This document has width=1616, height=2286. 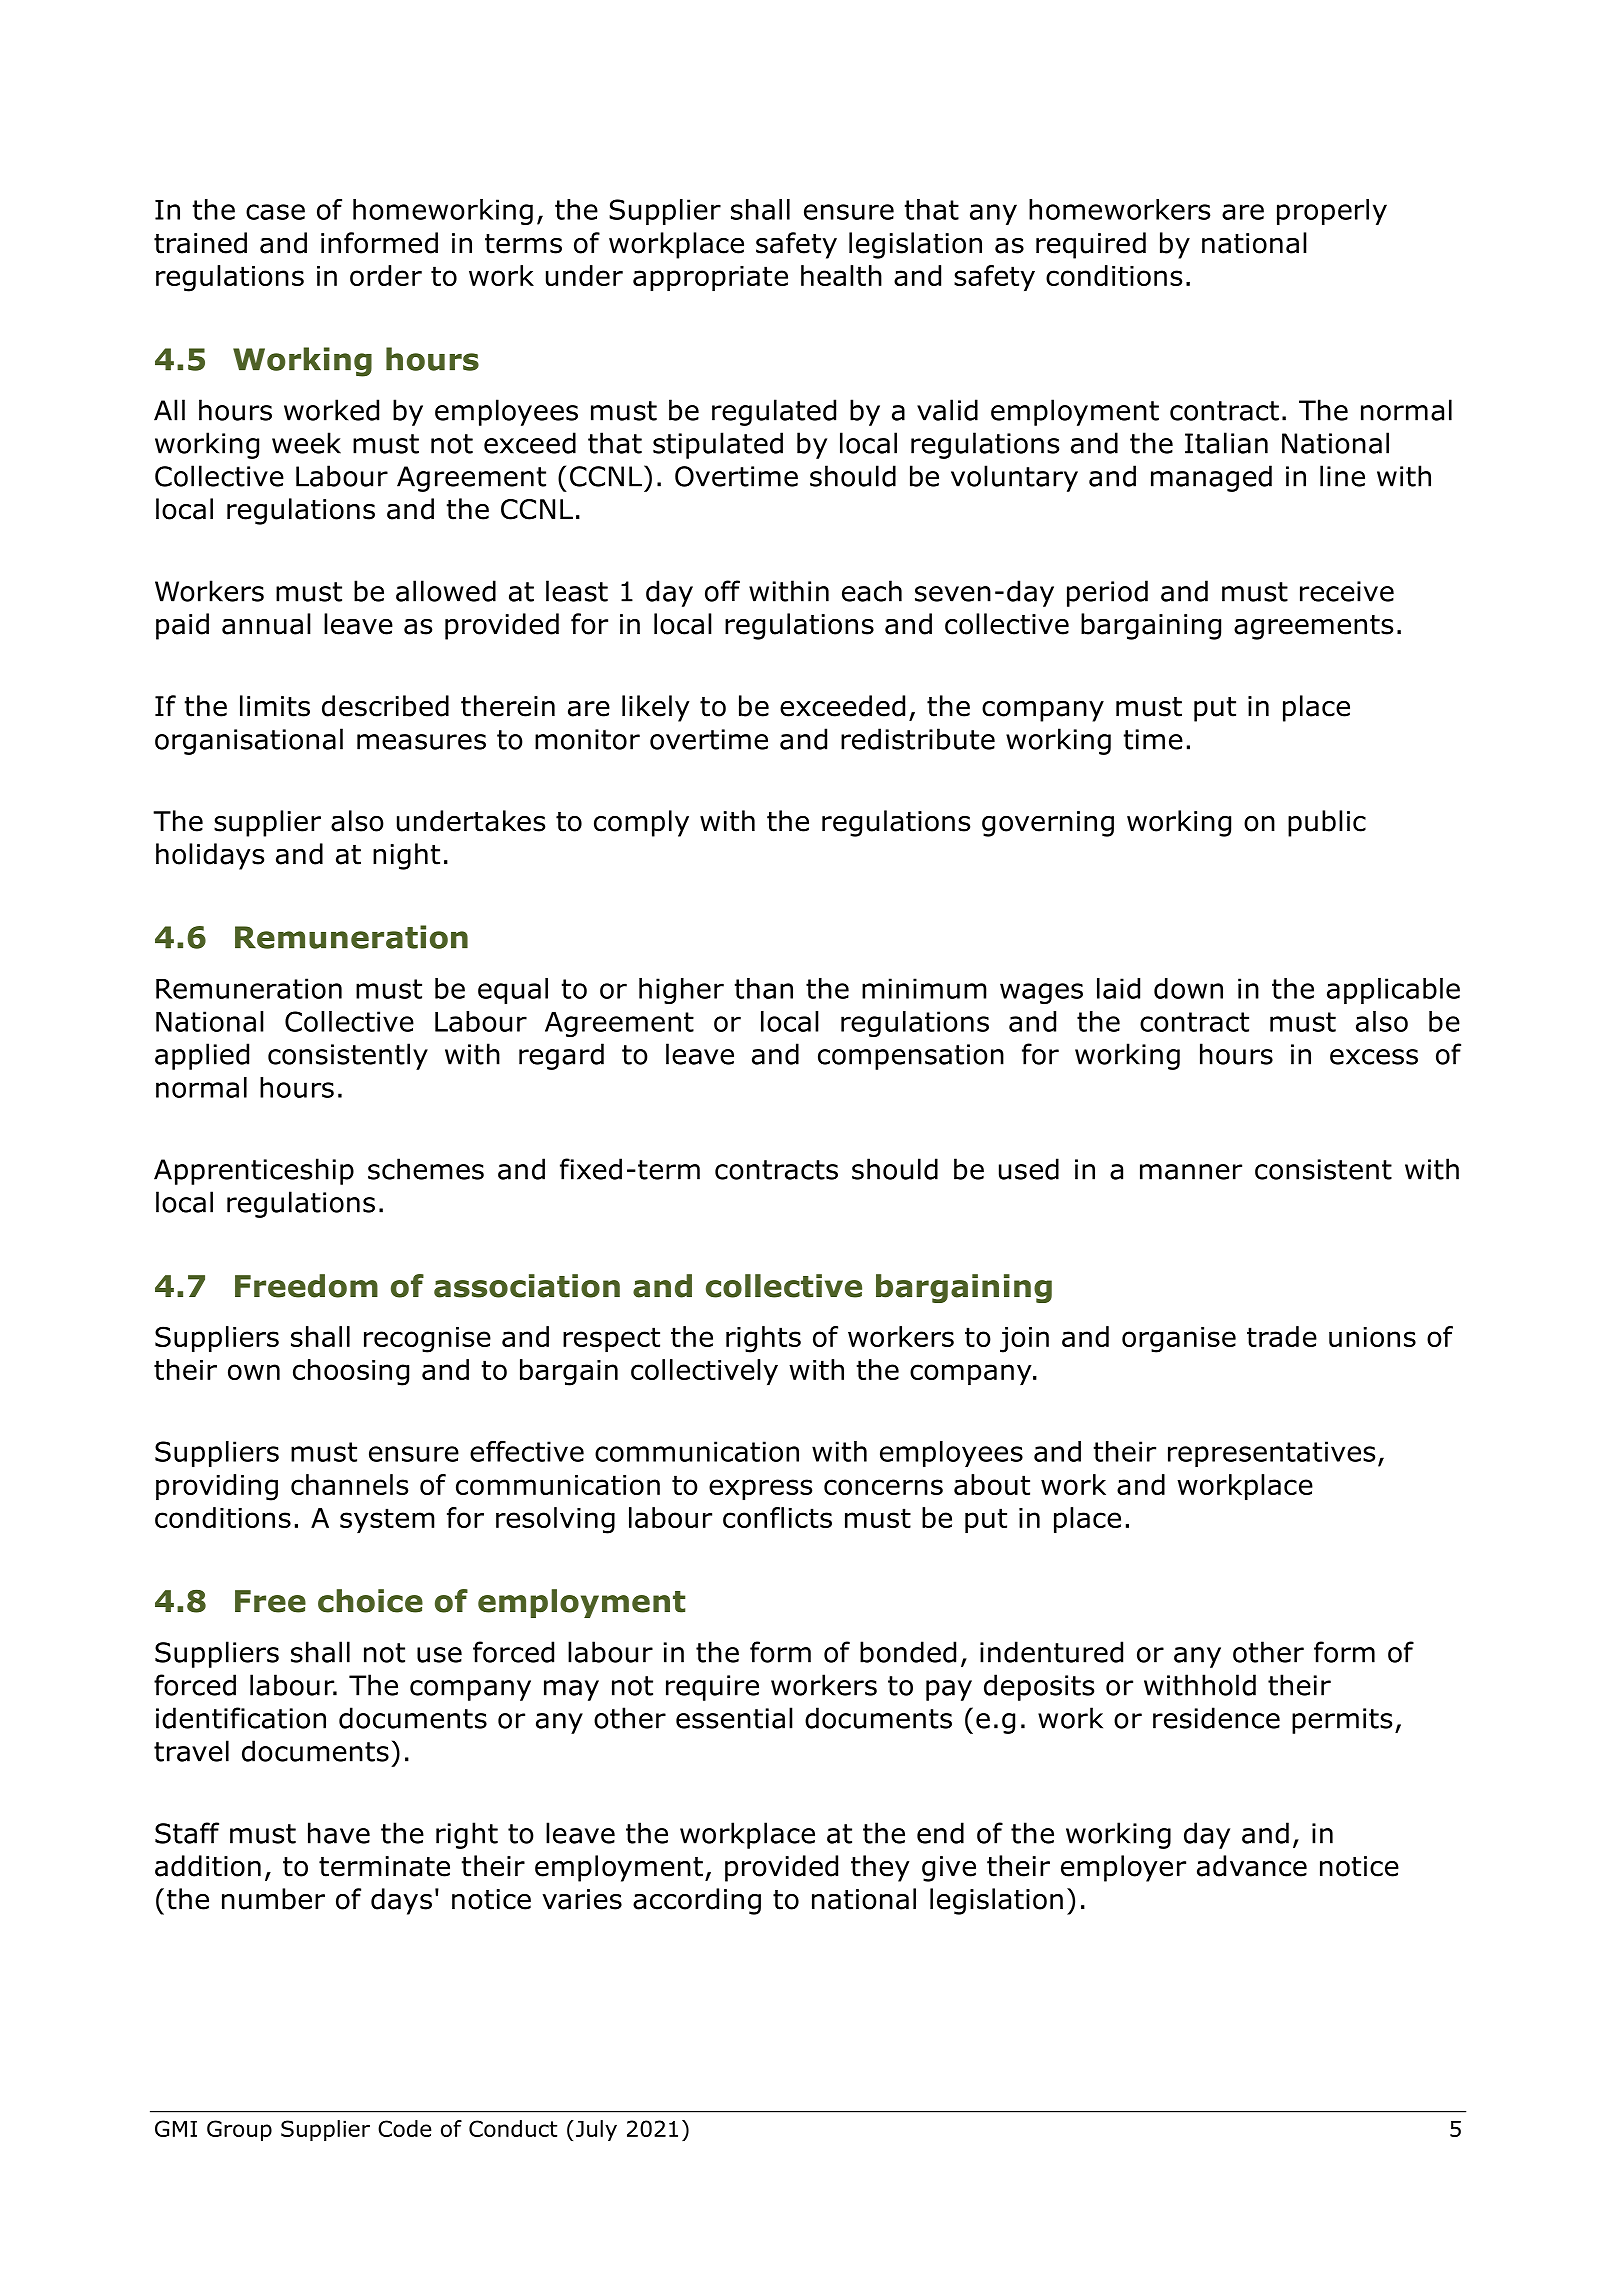 What do you see at coordinates (1252, 1866) in the document?
I see `advance` at bounding box center [1252, 1866].
